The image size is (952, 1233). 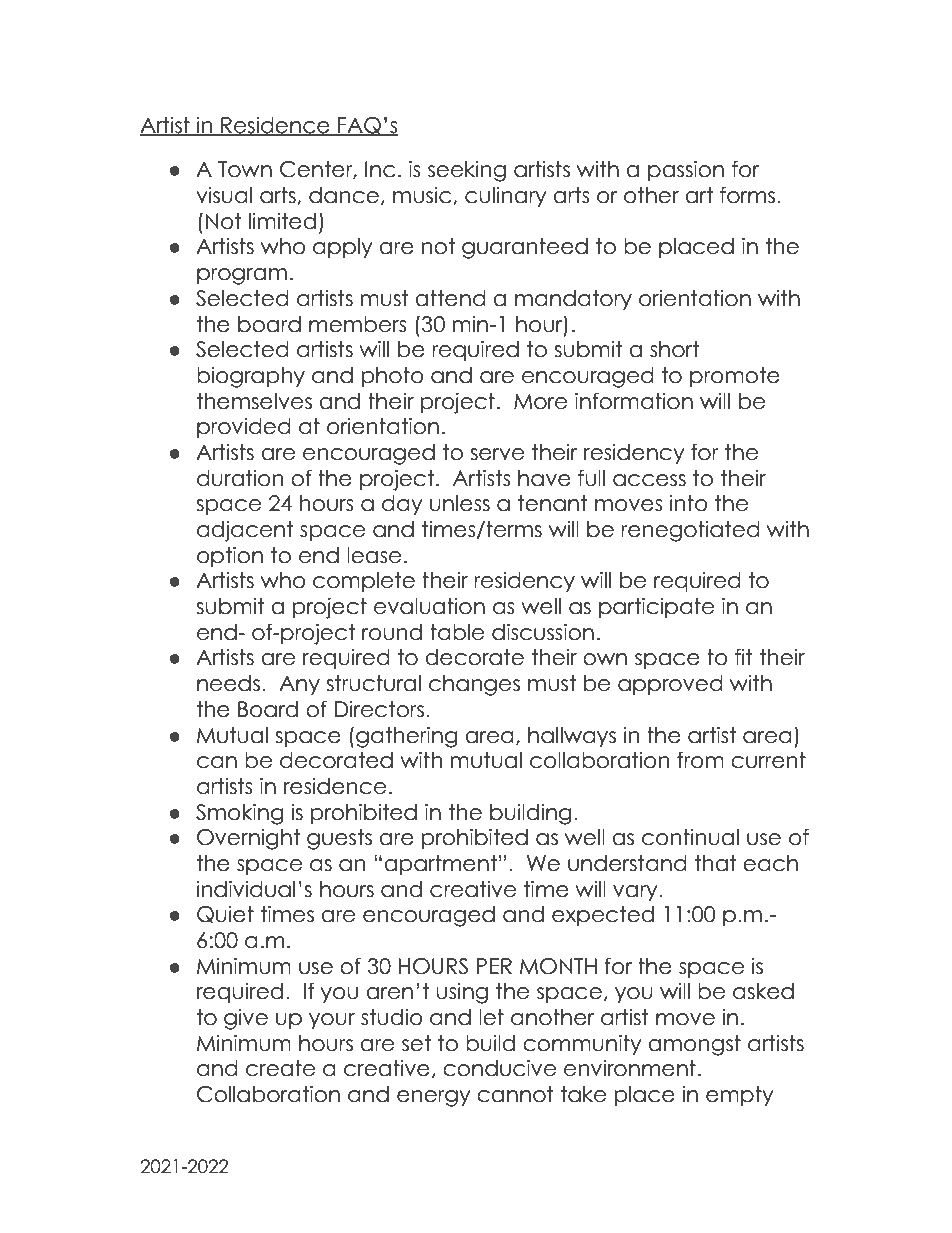 I want to click on culinary, so click(x=506, y=196).
